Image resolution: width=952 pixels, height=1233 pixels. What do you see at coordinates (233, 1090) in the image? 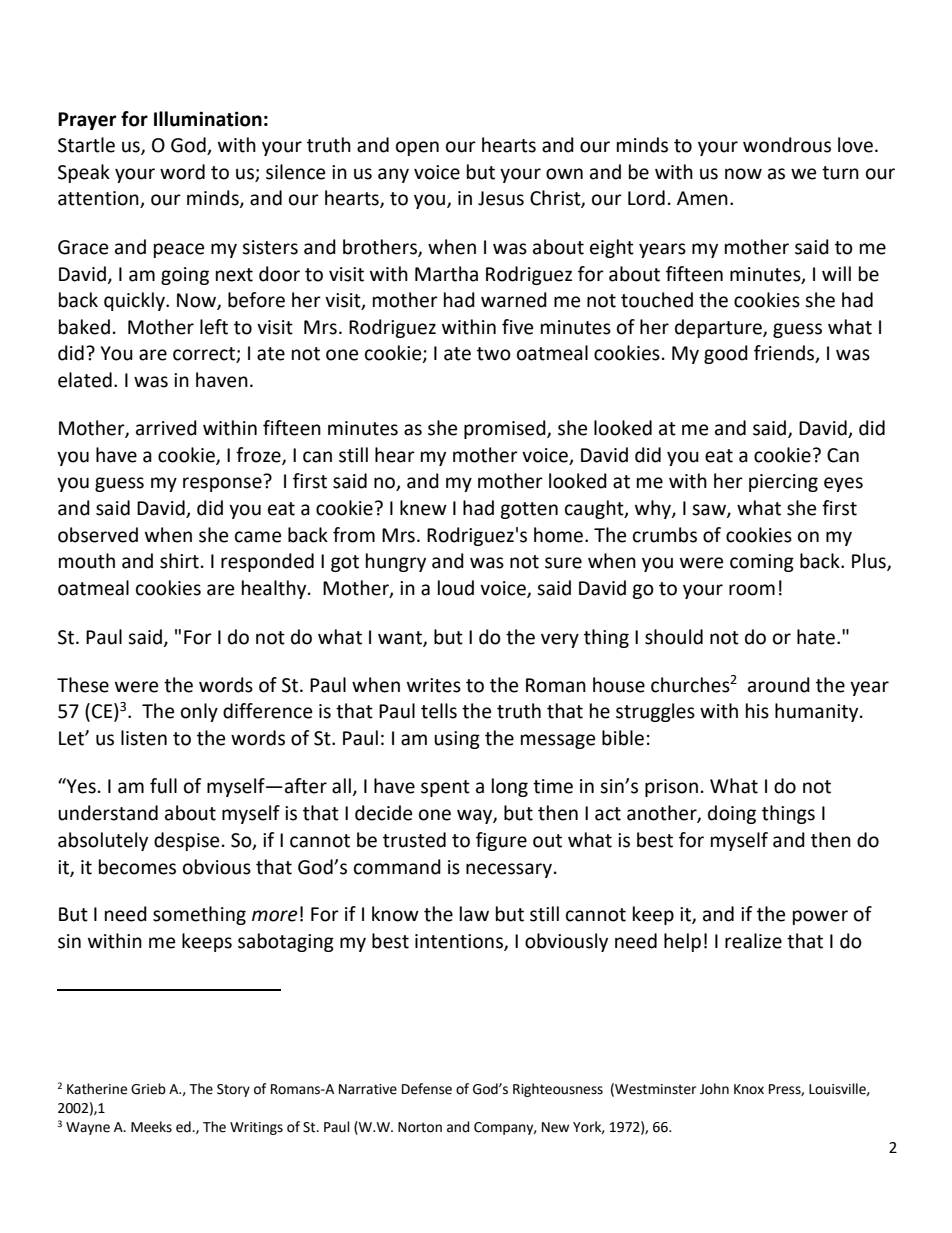
I see `Story` at bounding box center [233, 1090].
